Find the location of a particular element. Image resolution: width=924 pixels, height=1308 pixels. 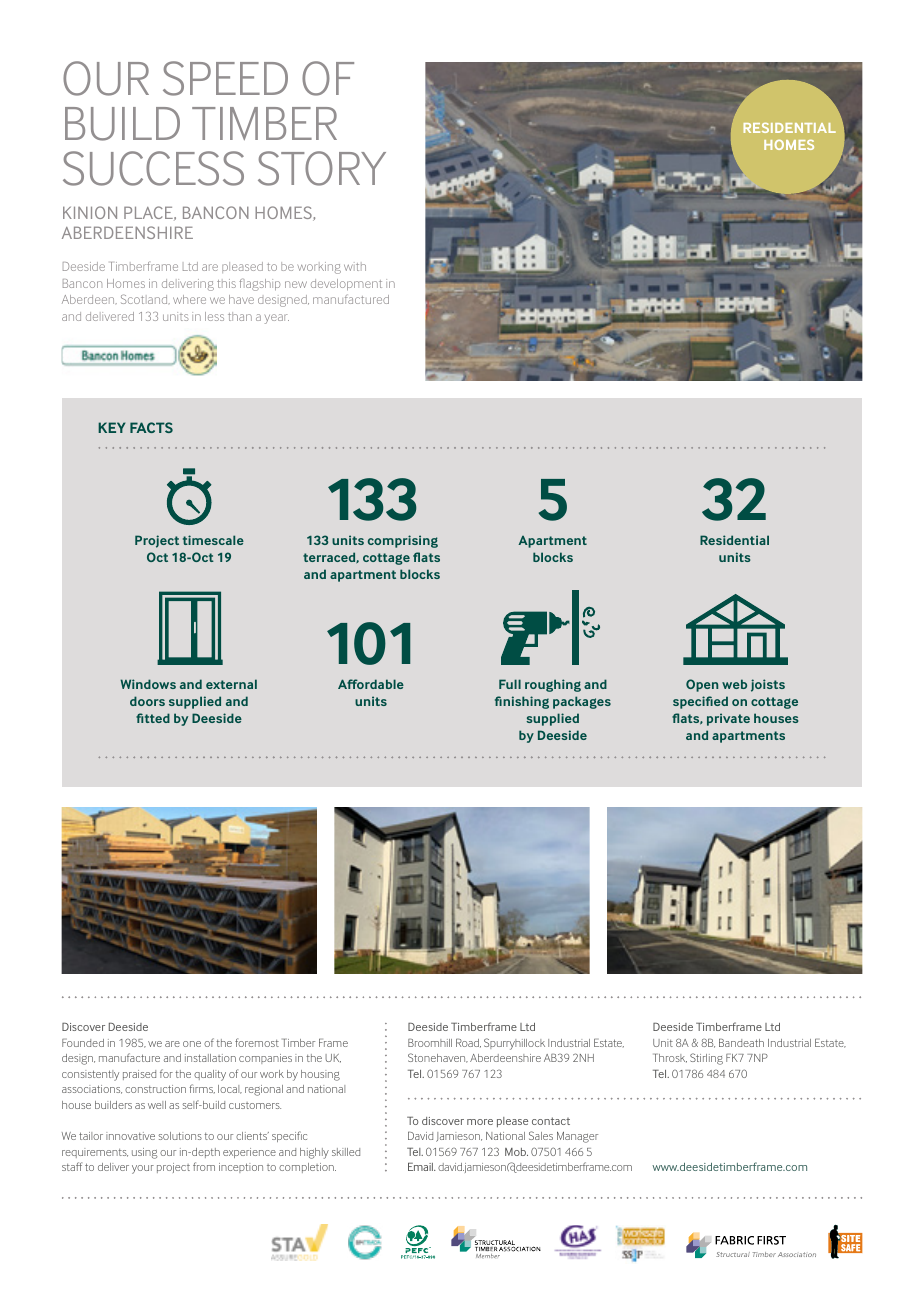

SUCCESS is located at coordinates (153, 168).
